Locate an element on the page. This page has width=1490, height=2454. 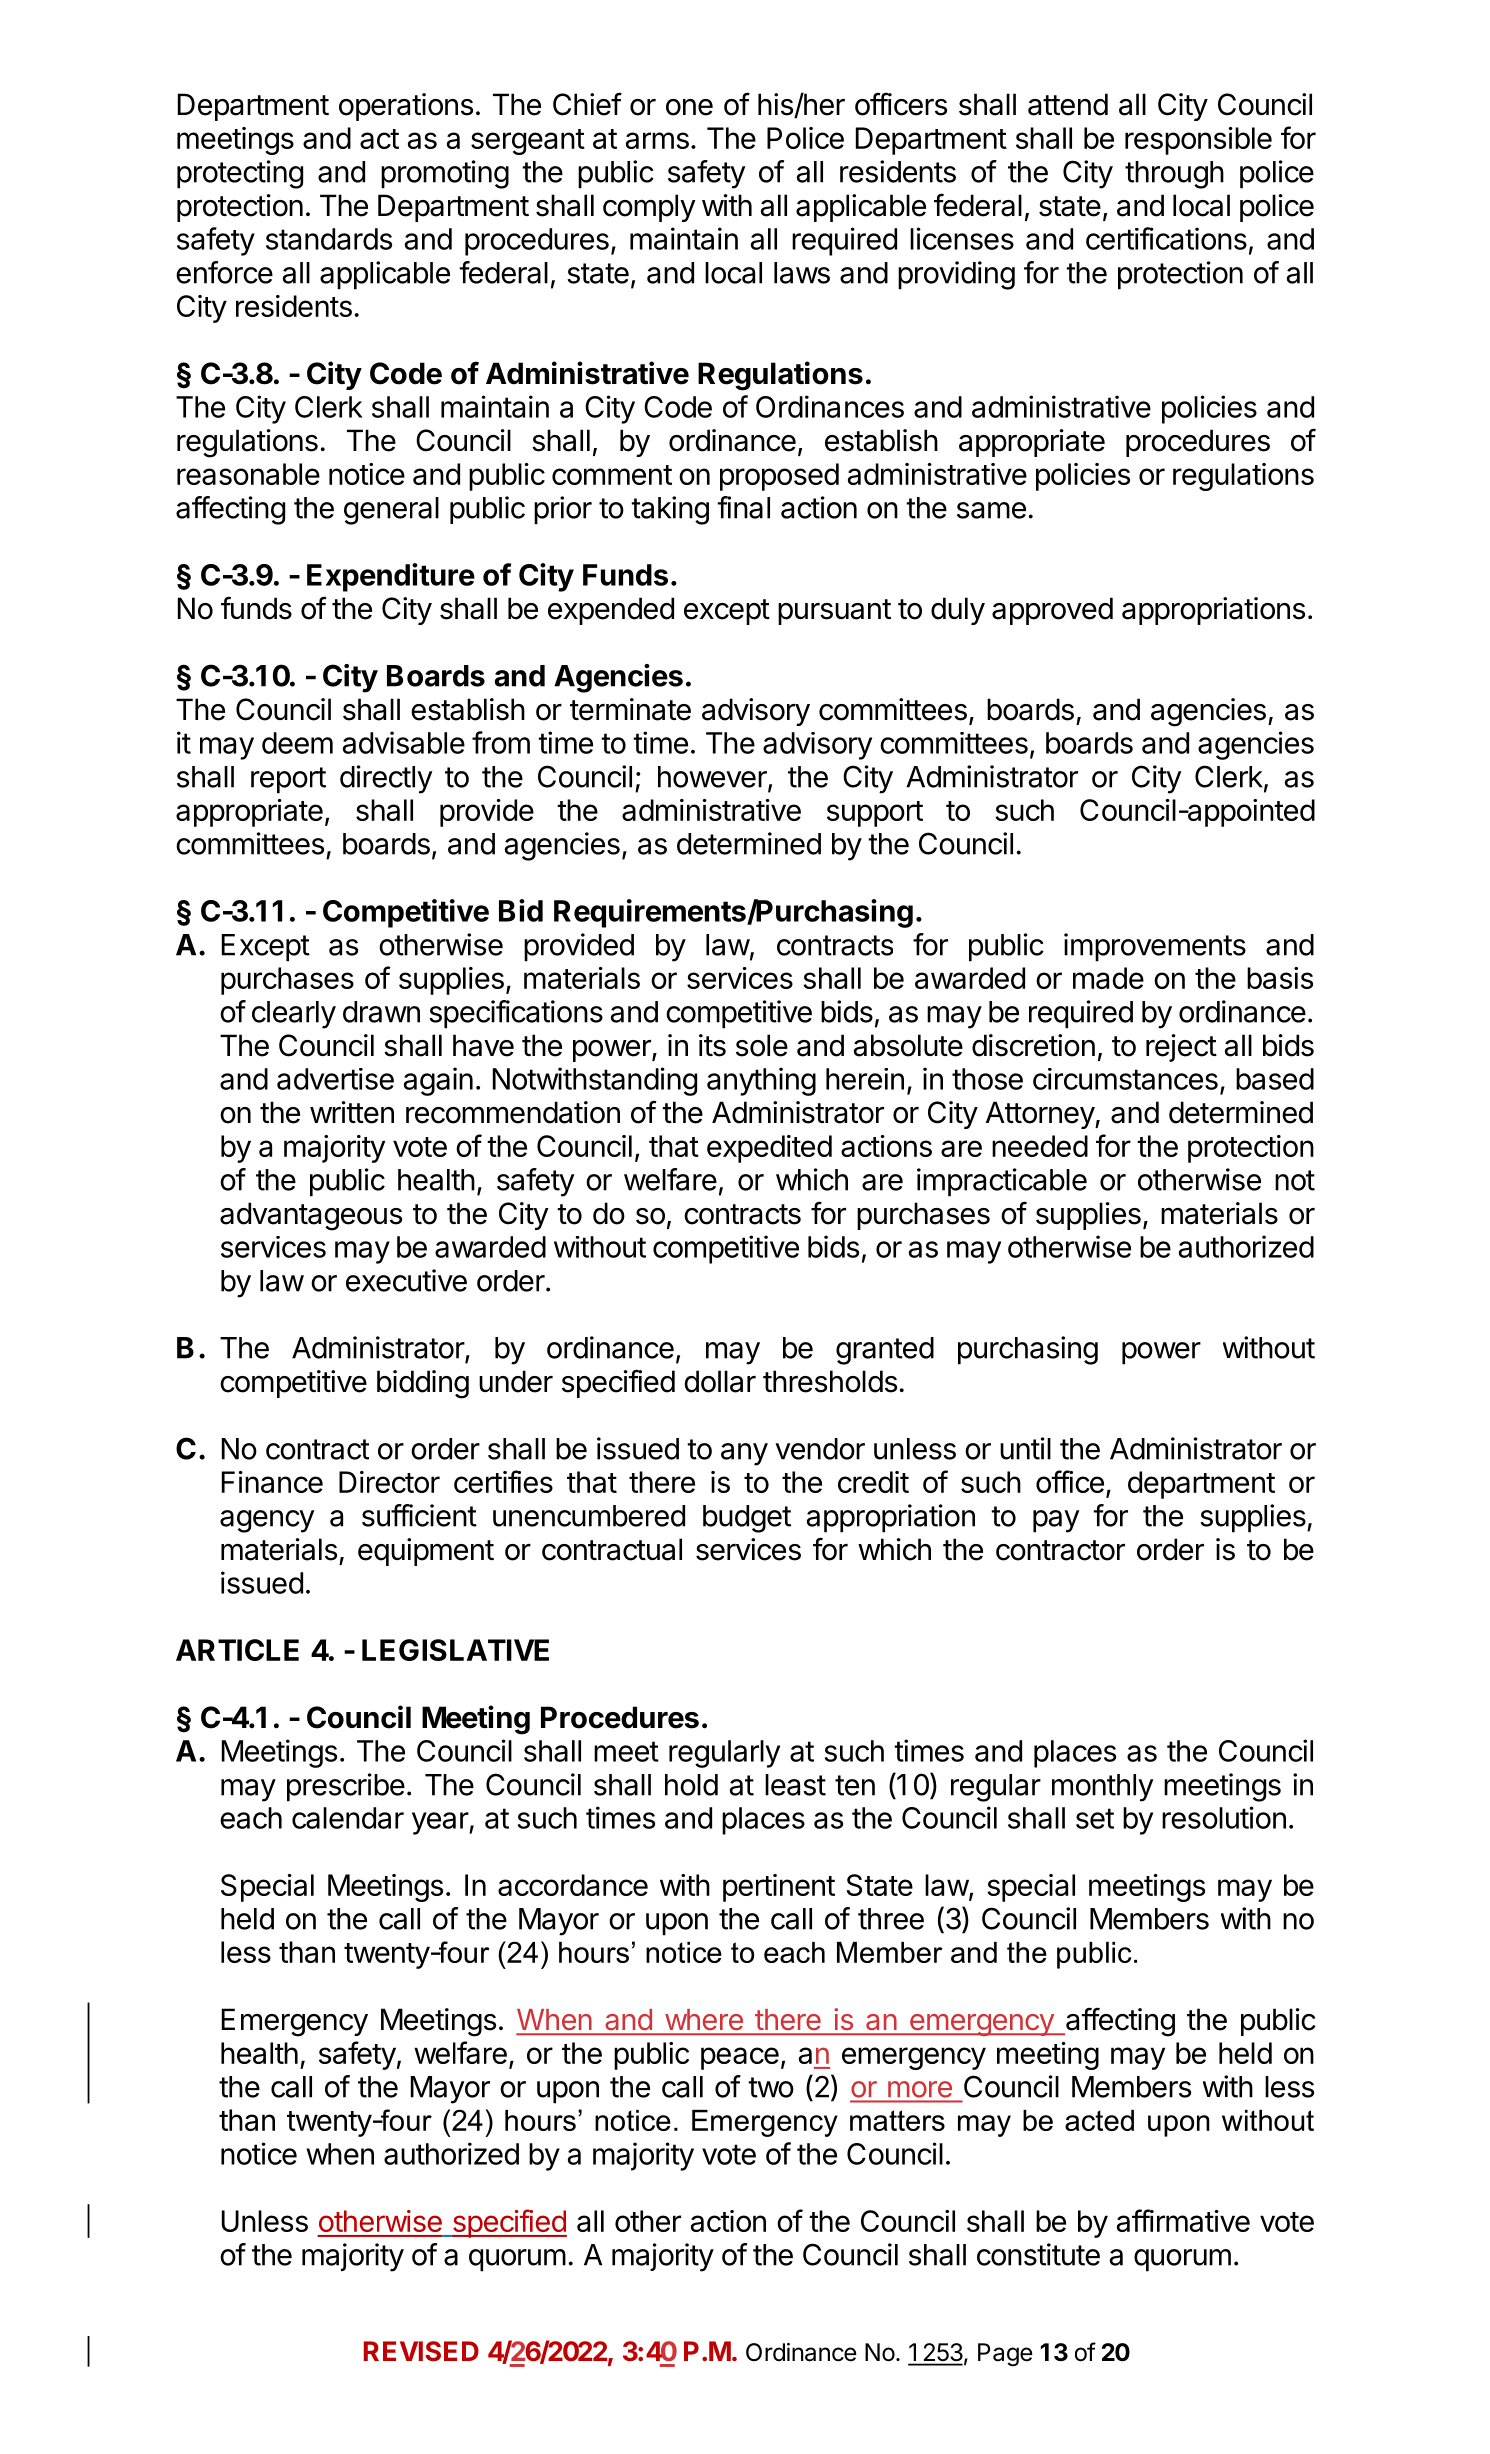
improvements is located at coordinates (1155, 947).
